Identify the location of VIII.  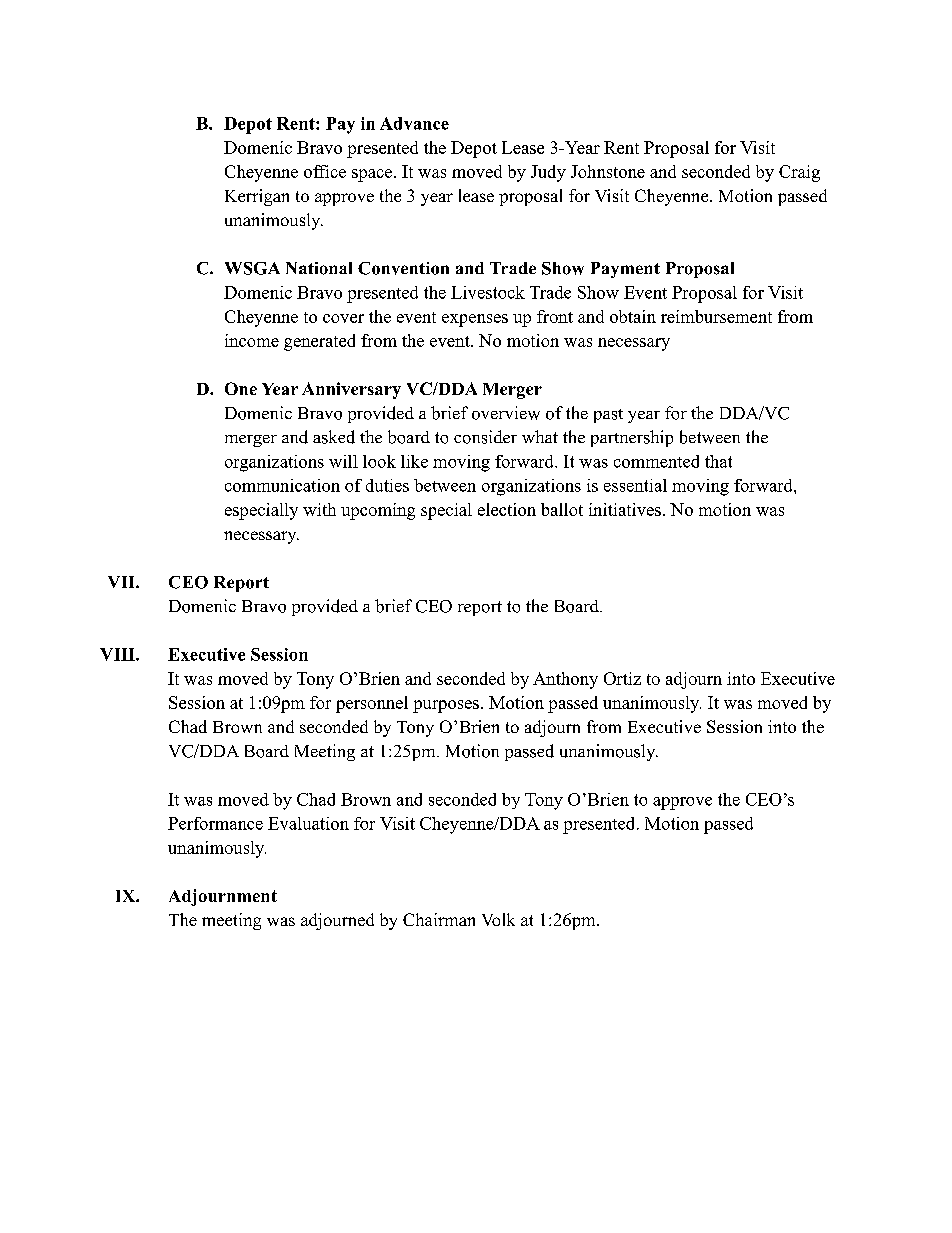
(118, 654).
